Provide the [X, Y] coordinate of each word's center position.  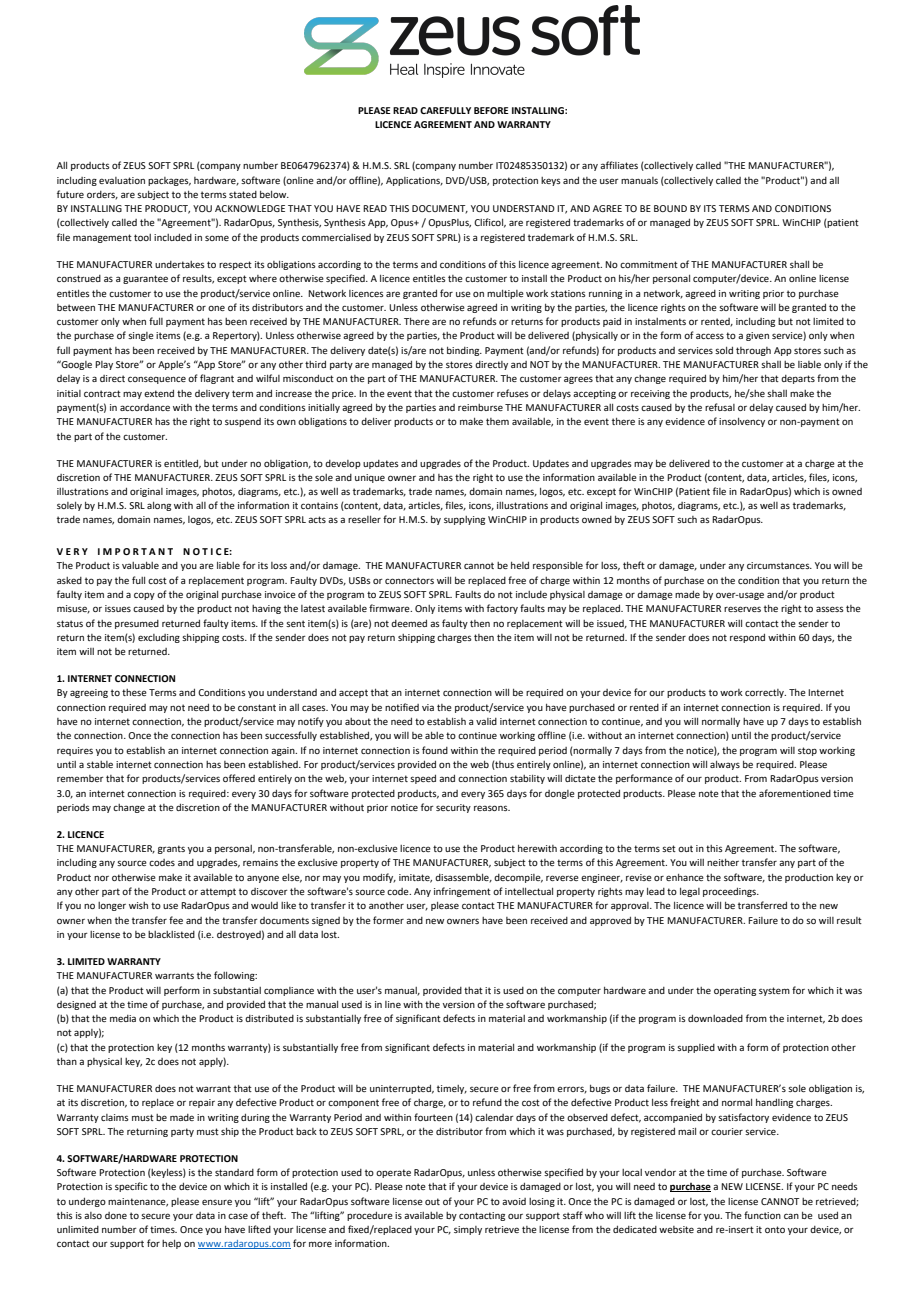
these [134, 692]
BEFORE [491, 110]
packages [169, 181]
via [428, 707]
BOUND [670, 208]
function [762, 1215]
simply [468, 1230]
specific [131, 1187]
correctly [765, 693]
